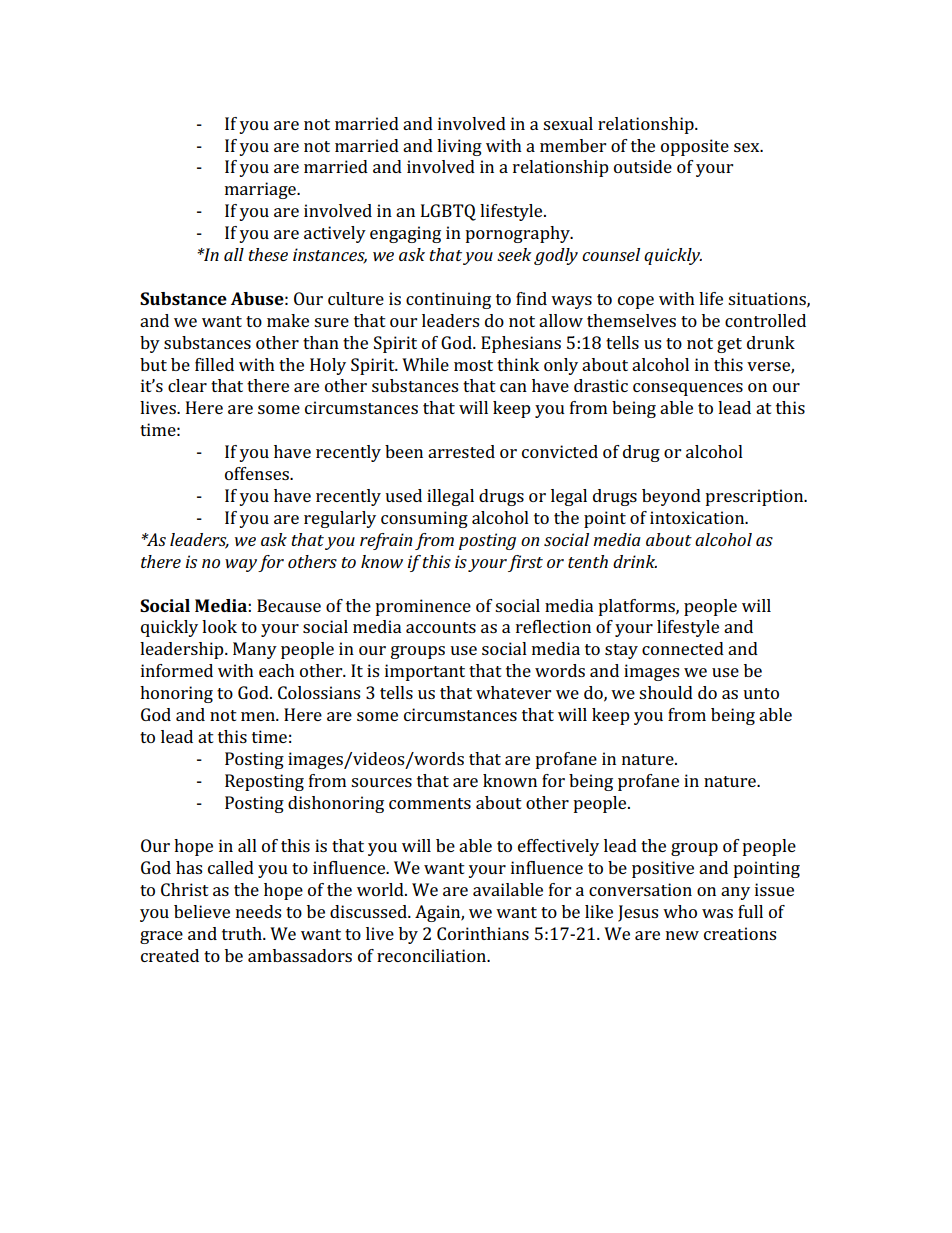  I want to click on living, so click(459, 147).
